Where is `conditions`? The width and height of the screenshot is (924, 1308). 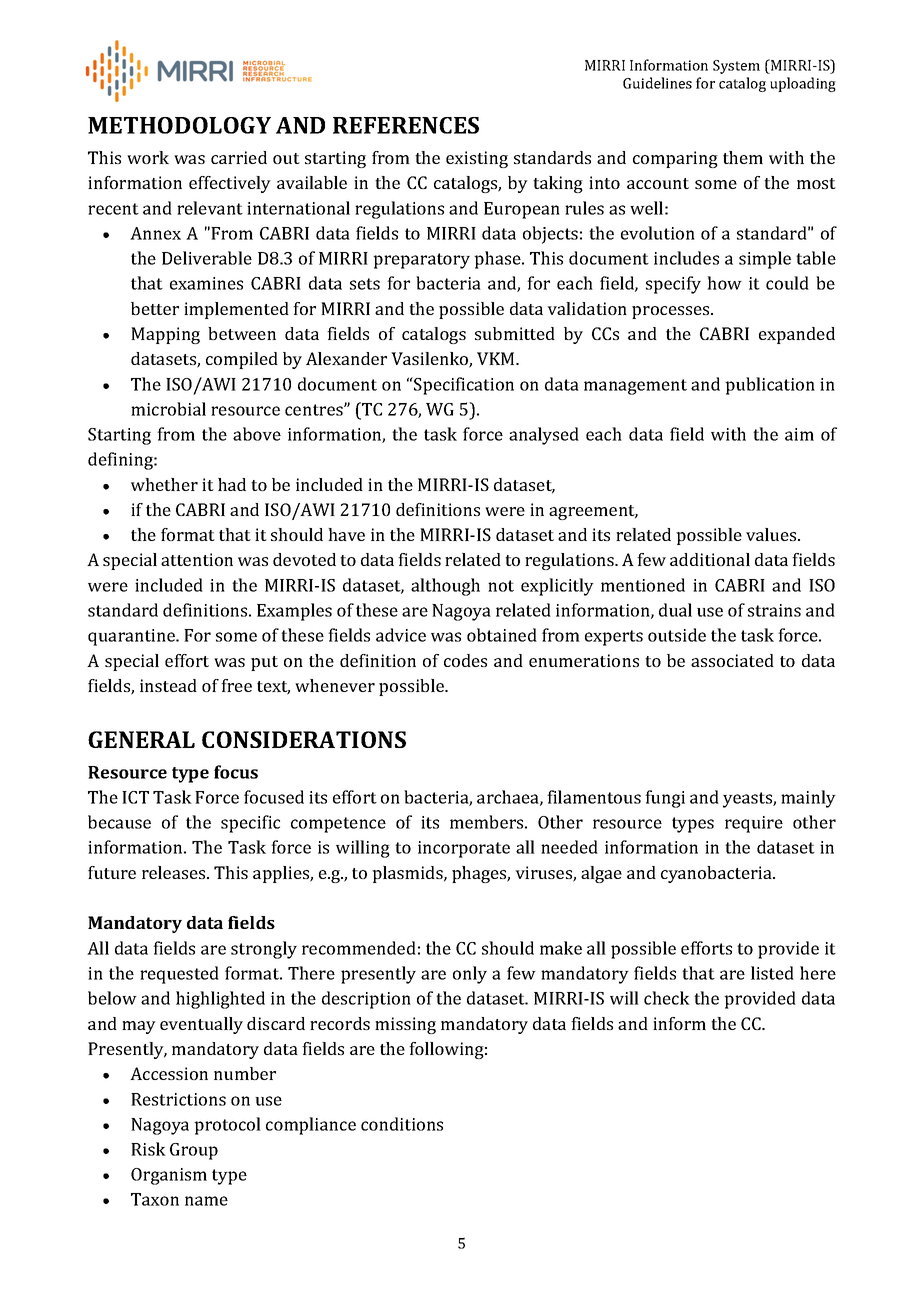
conditions is located at coordinates (402, 1124).
